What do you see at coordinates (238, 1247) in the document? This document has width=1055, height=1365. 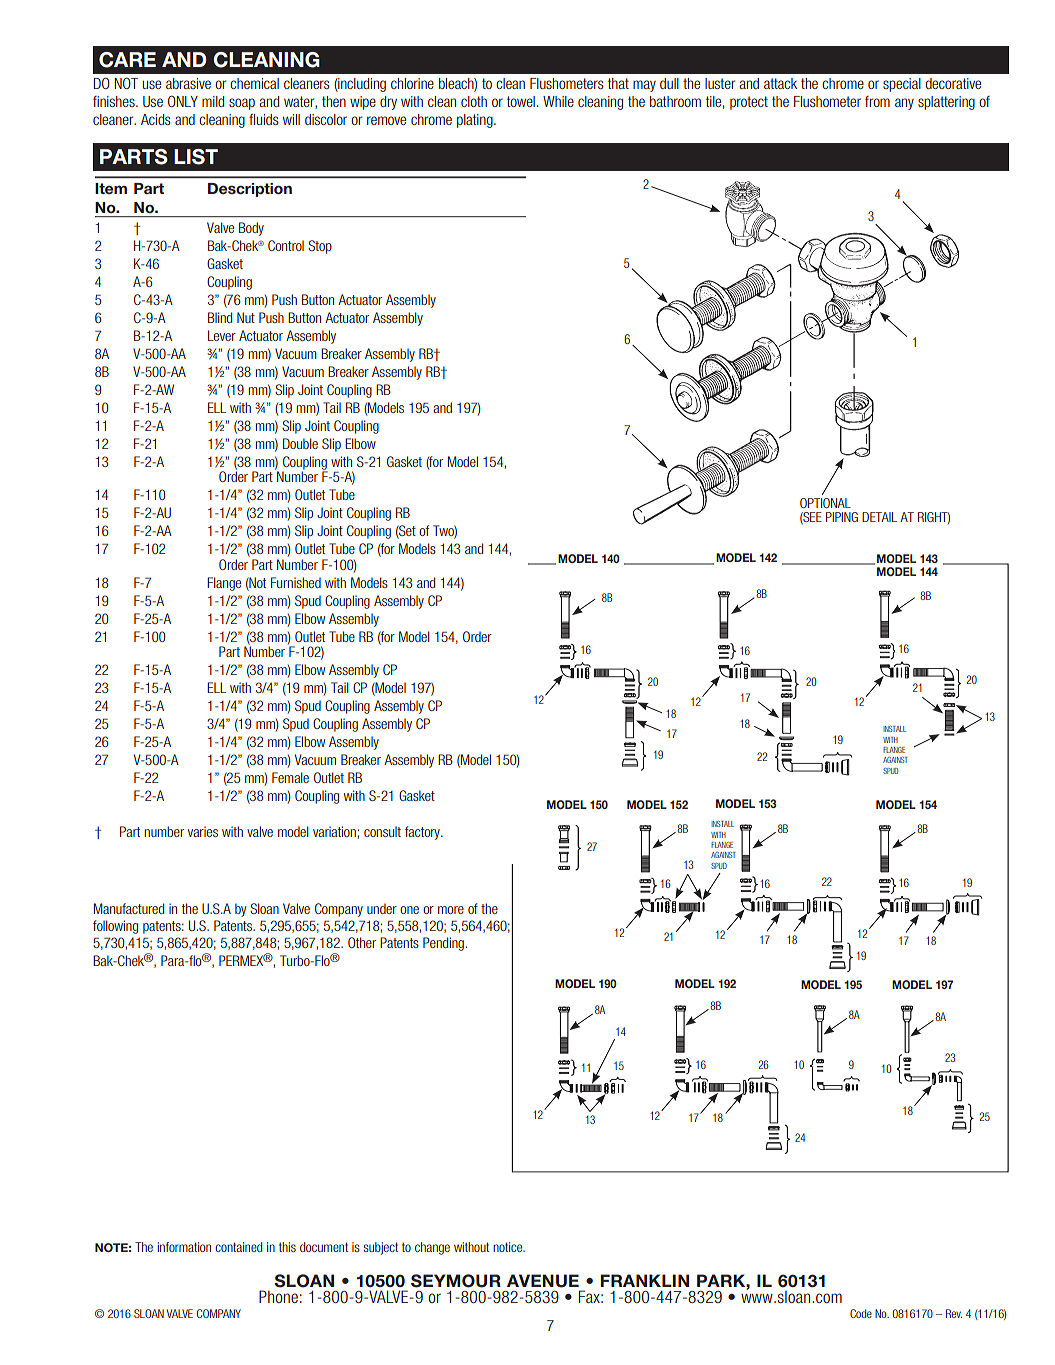 I see `contained` at bounding box center [238, 1247].
